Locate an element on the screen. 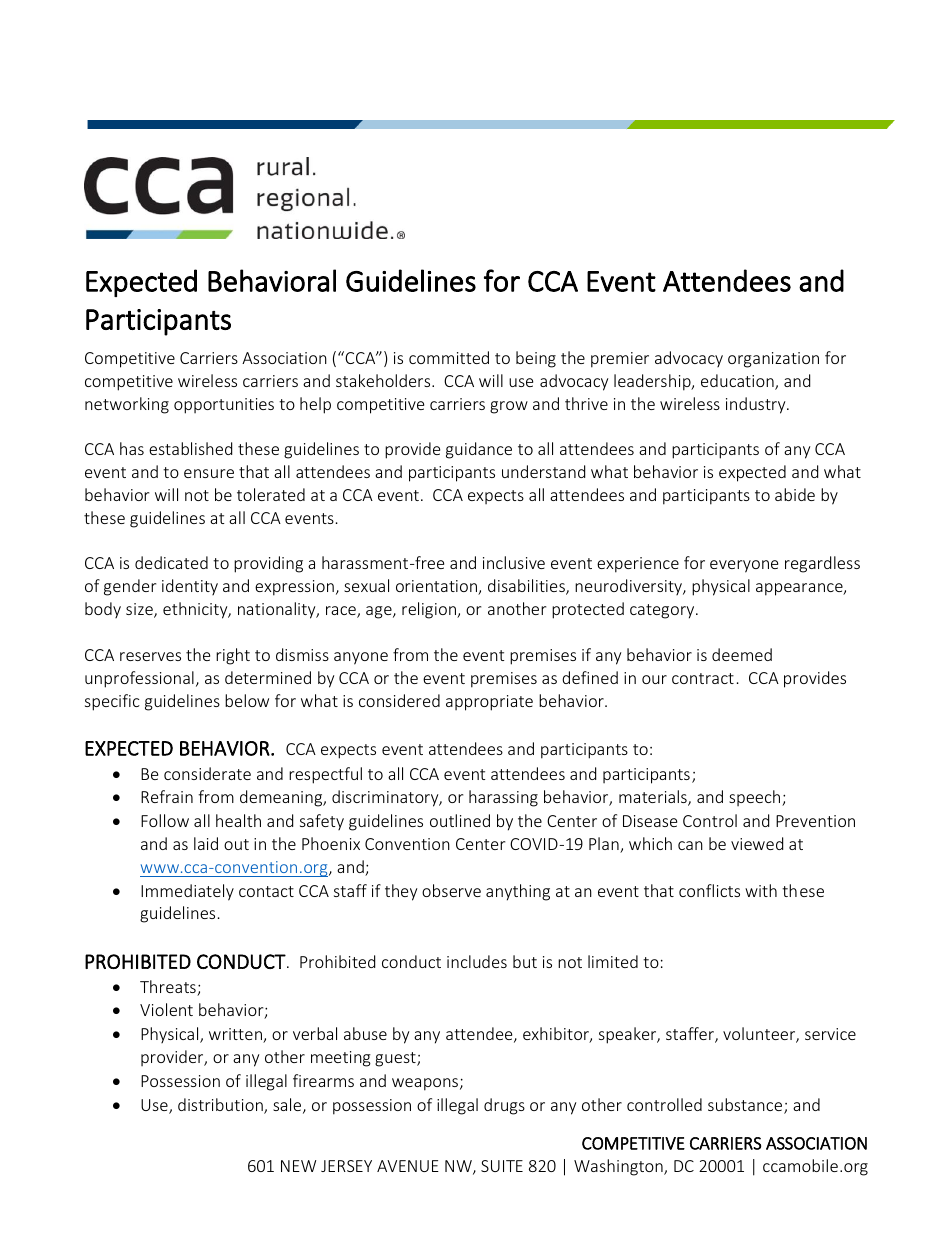  distribution is located at coordinates (221, 1106).
